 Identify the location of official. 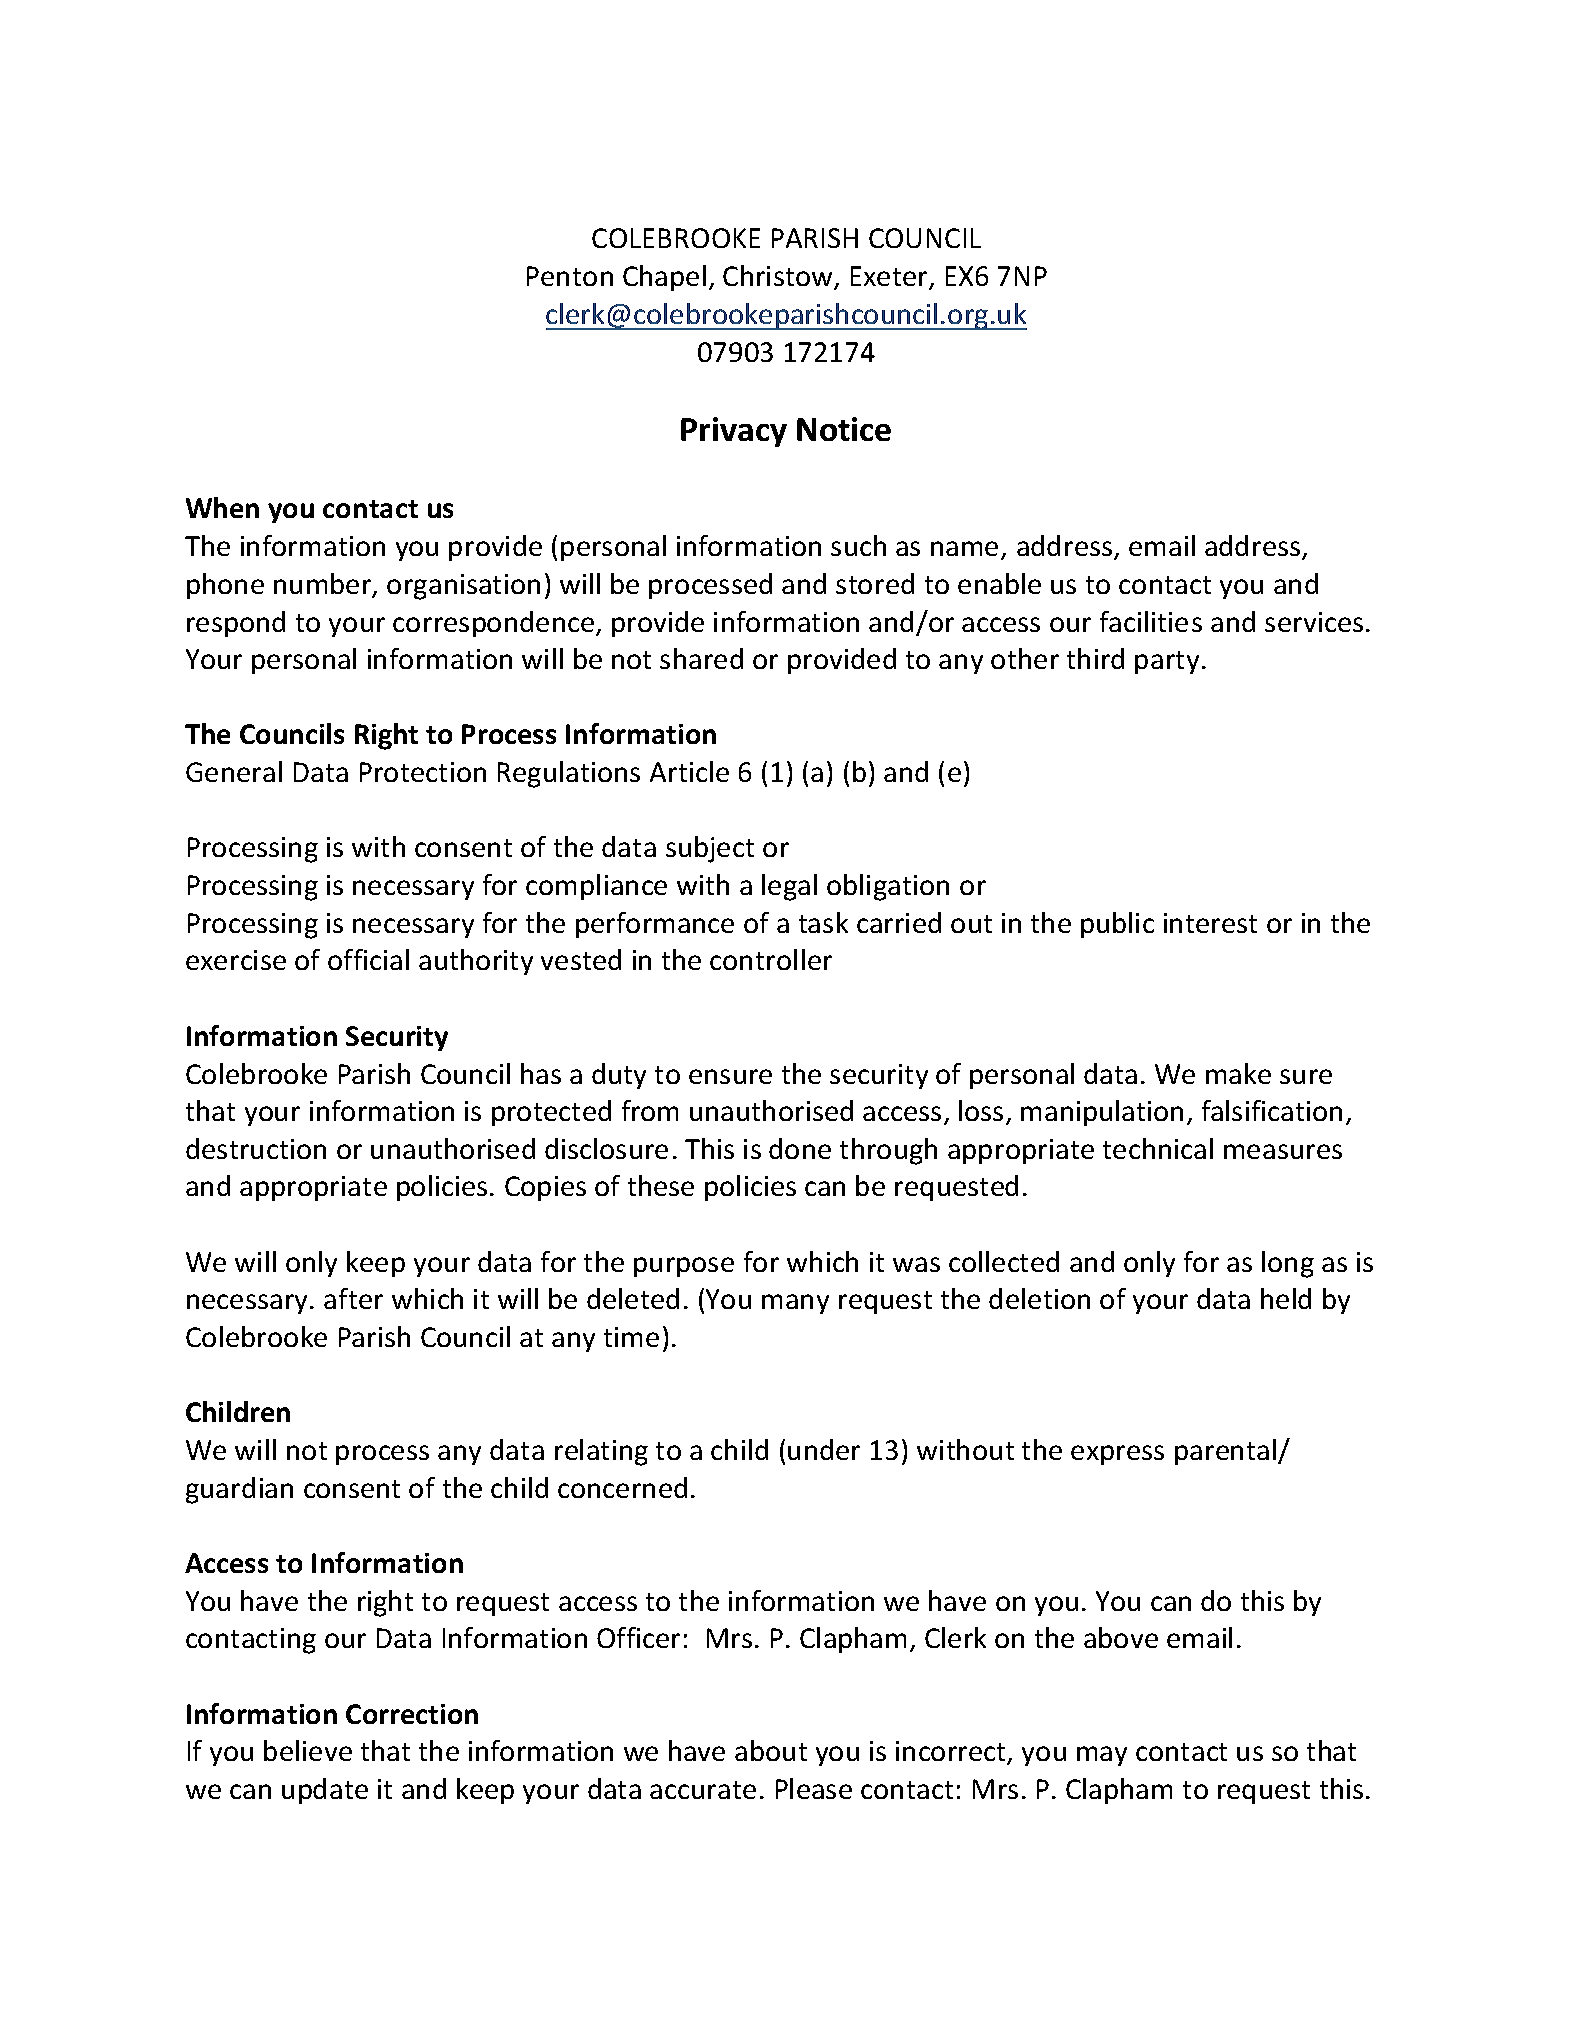
(368, 959).
